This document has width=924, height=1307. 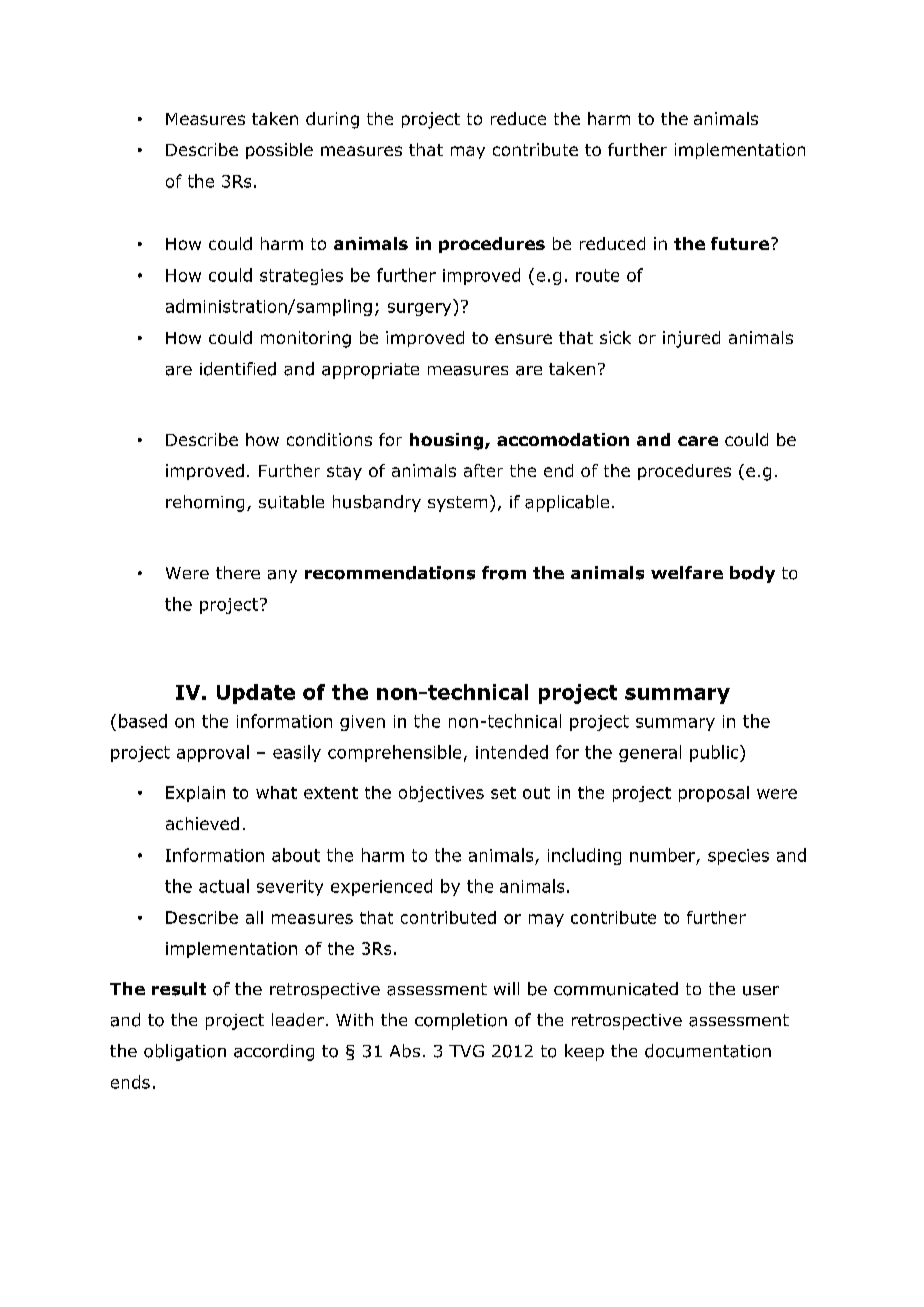 I want to click on during, so click(x=332, y=120).
